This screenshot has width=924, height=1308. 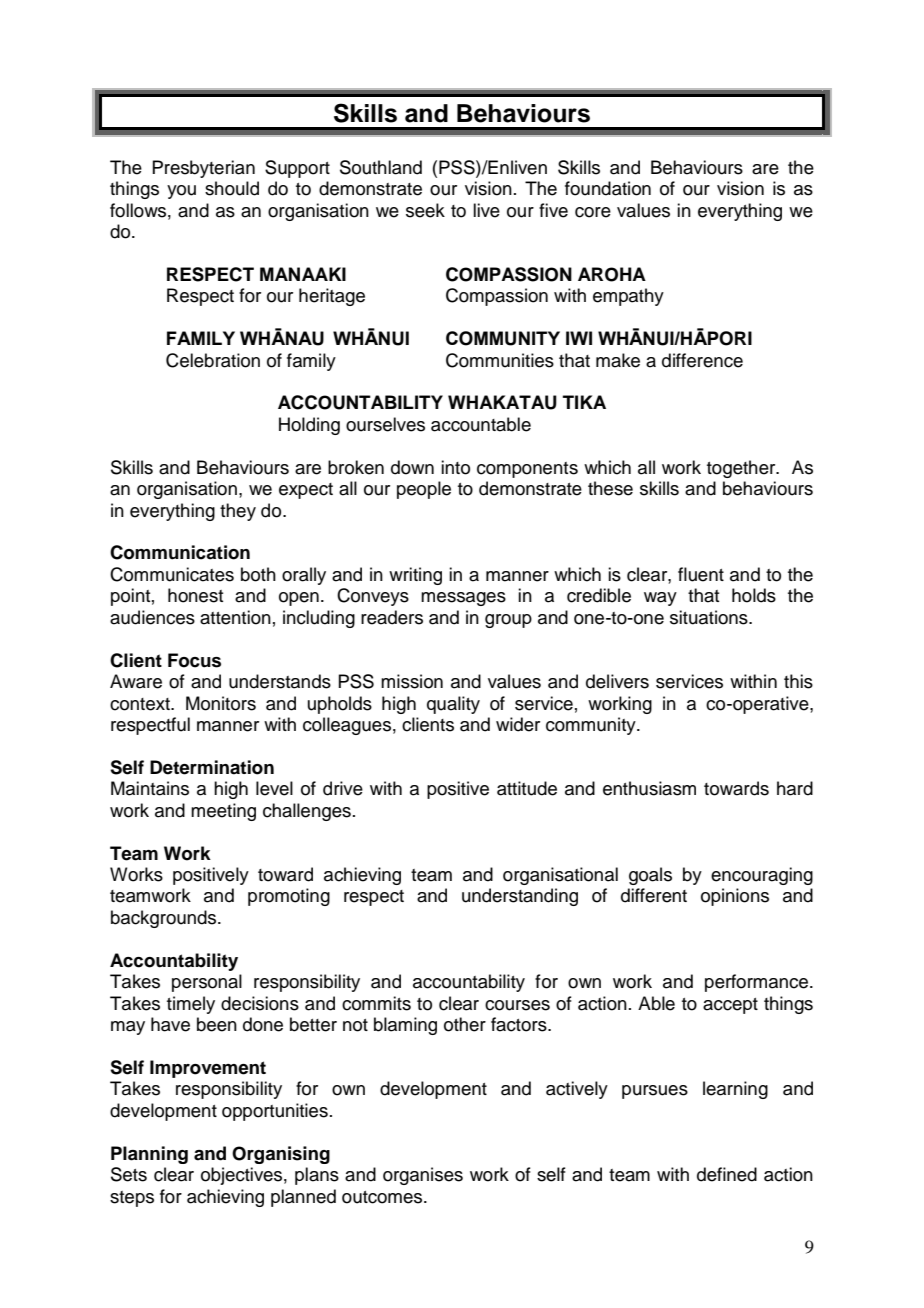 What do you see at coordinates (232, 188) in the screenshot?
I see `should` at bounding box center [232, 188].
